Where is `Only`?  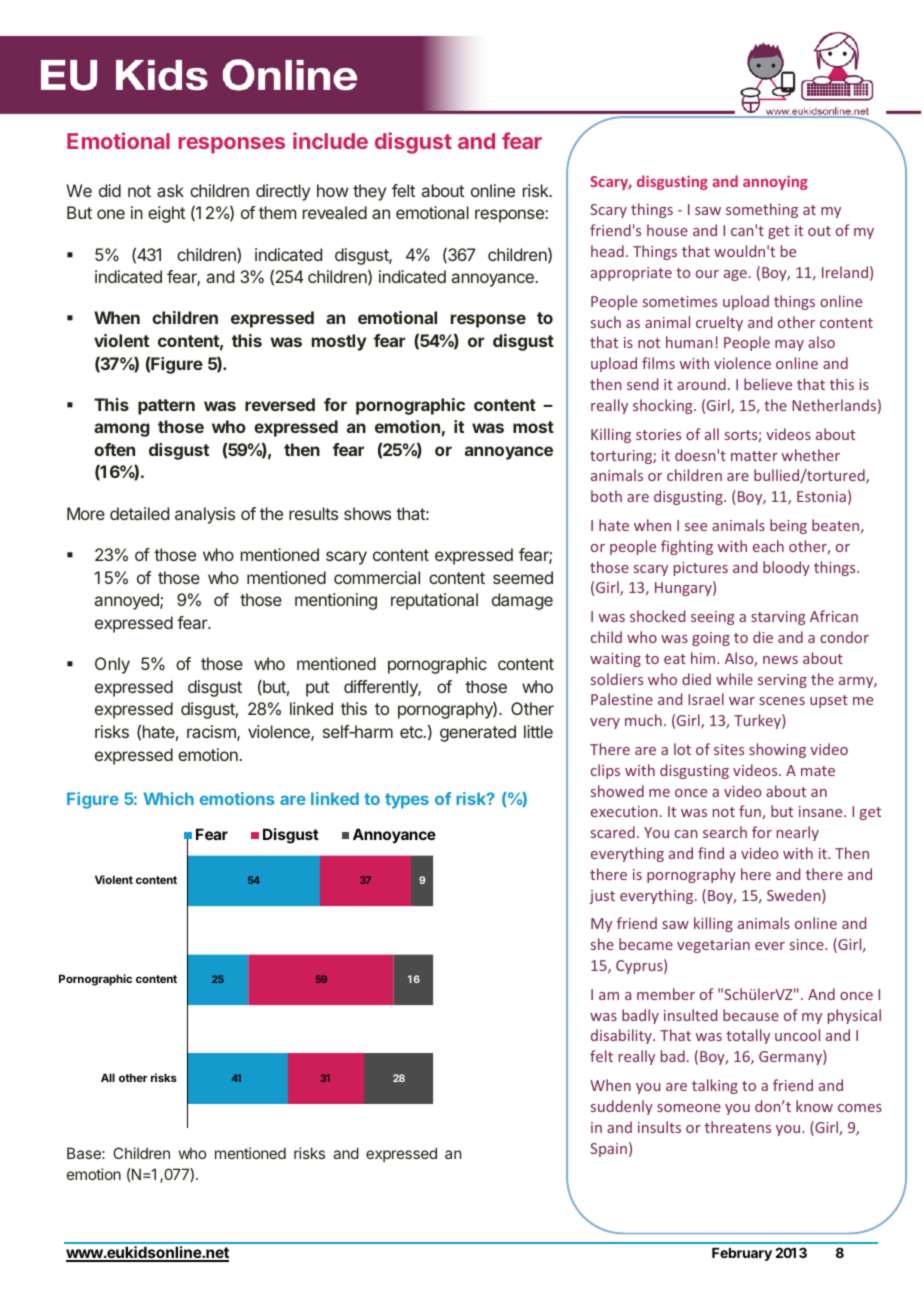 Only is located at coordinates (112, 665).
